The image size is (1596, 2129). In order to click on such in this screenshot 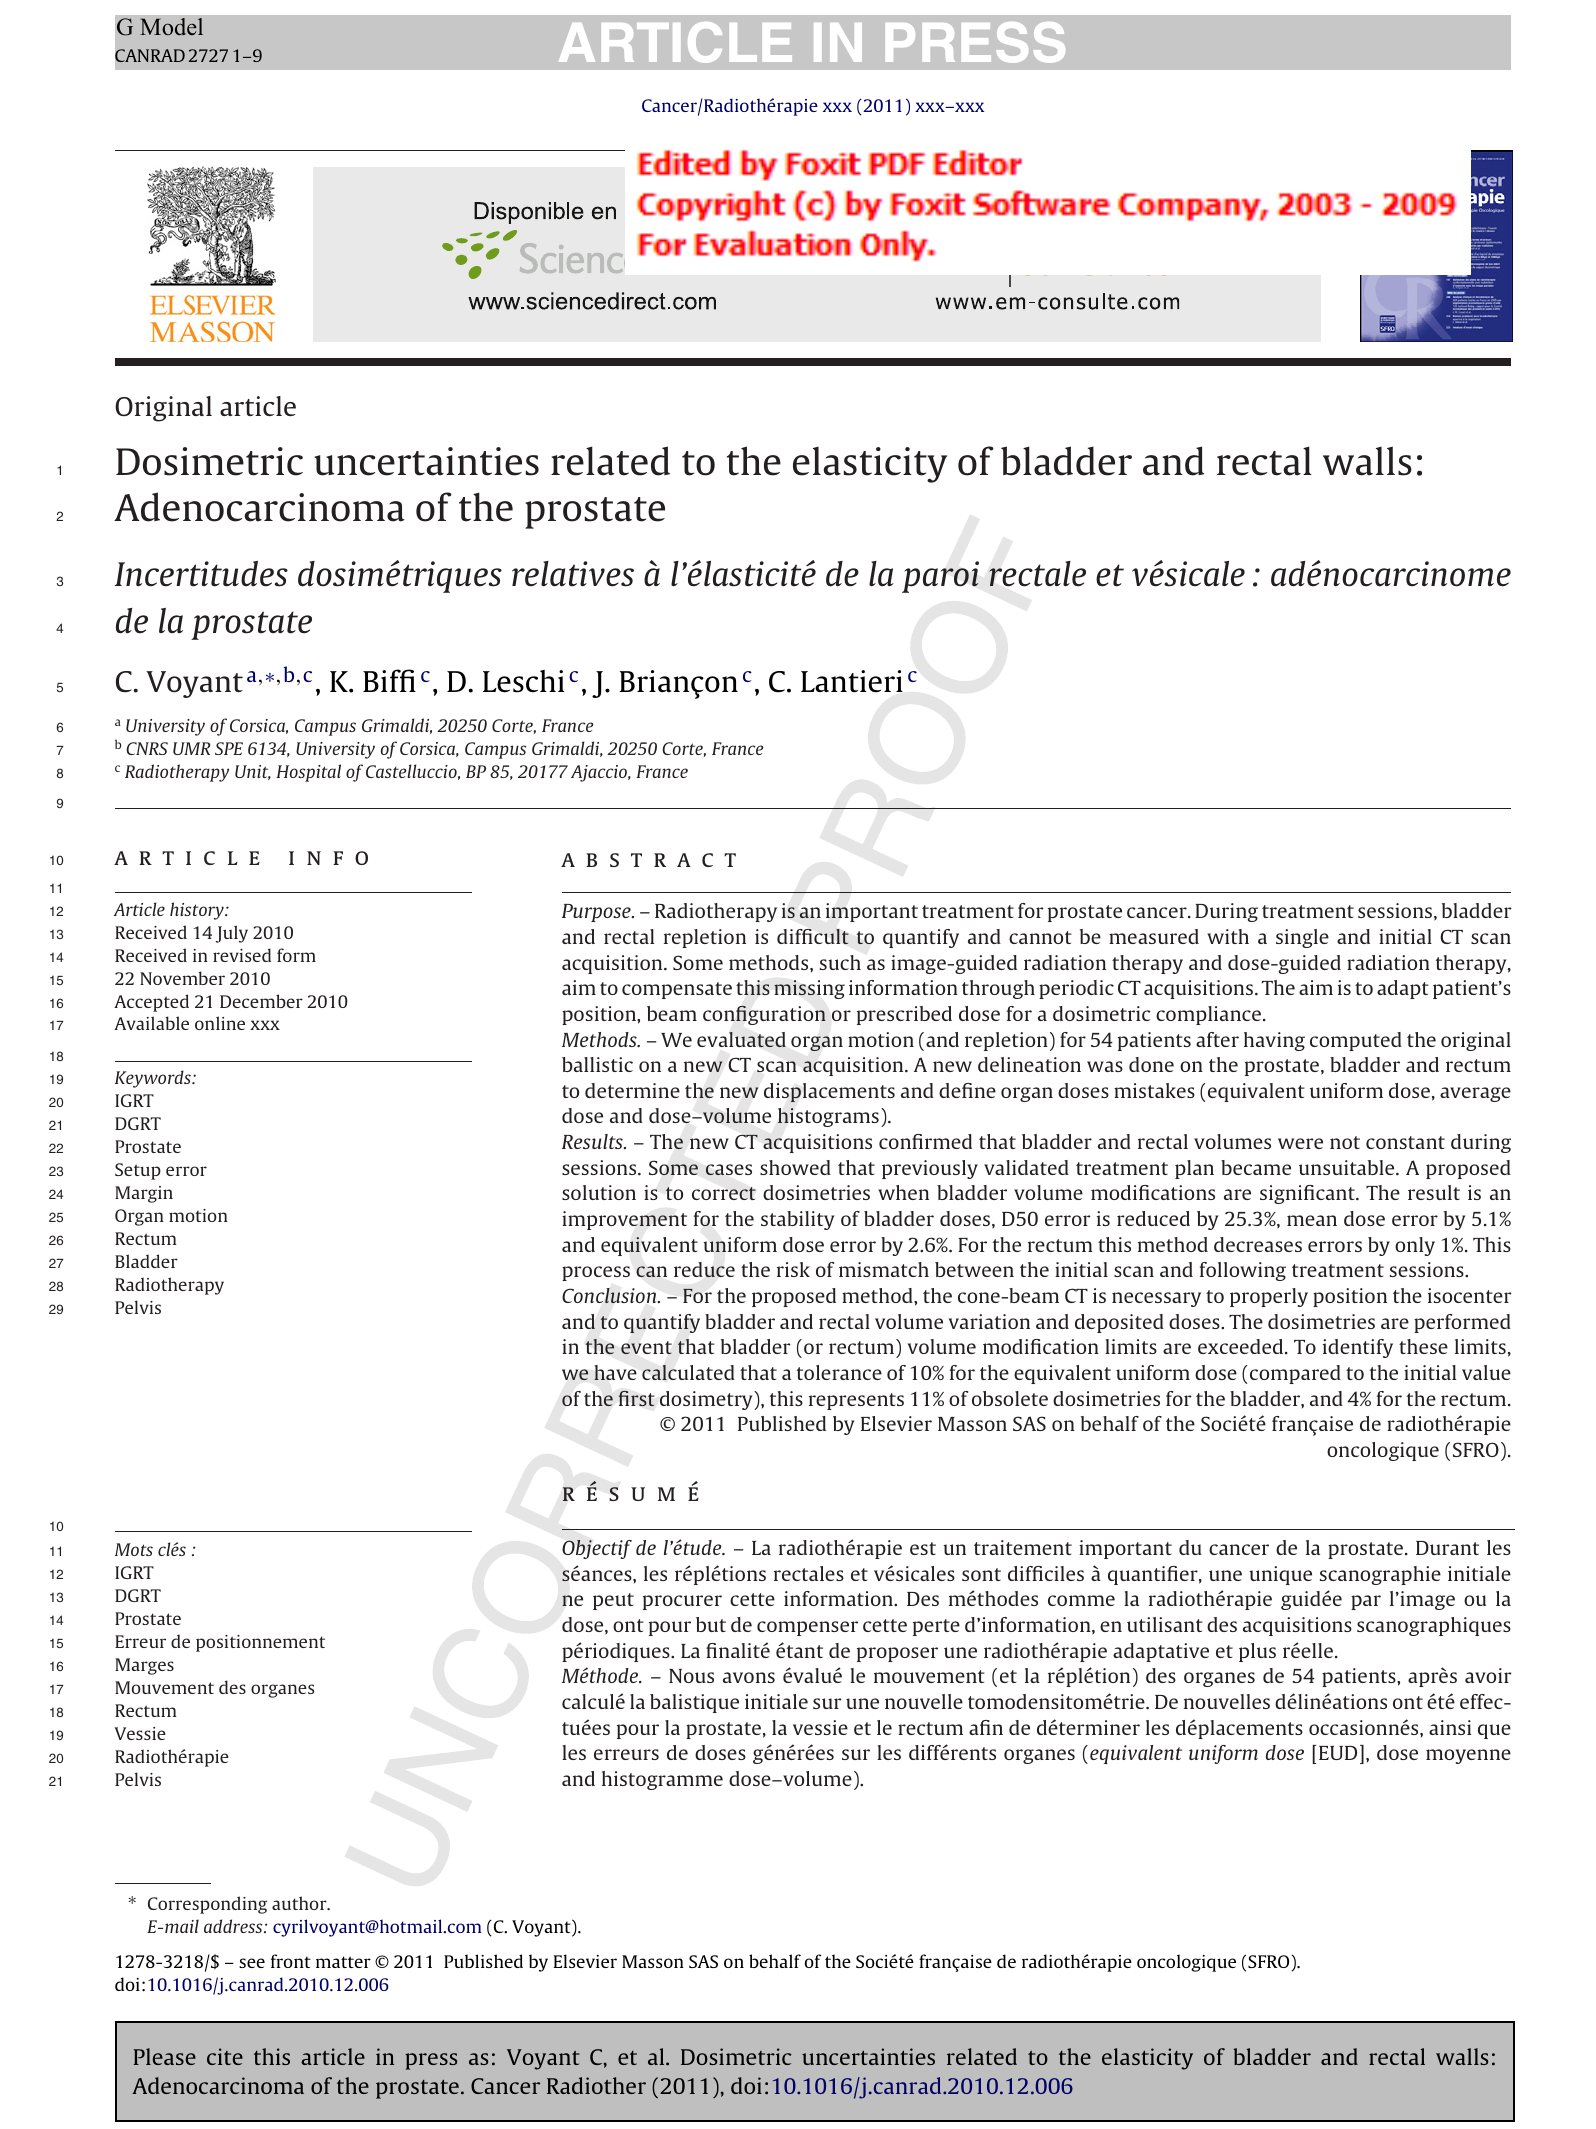, I will do `click(840, 962)`.
